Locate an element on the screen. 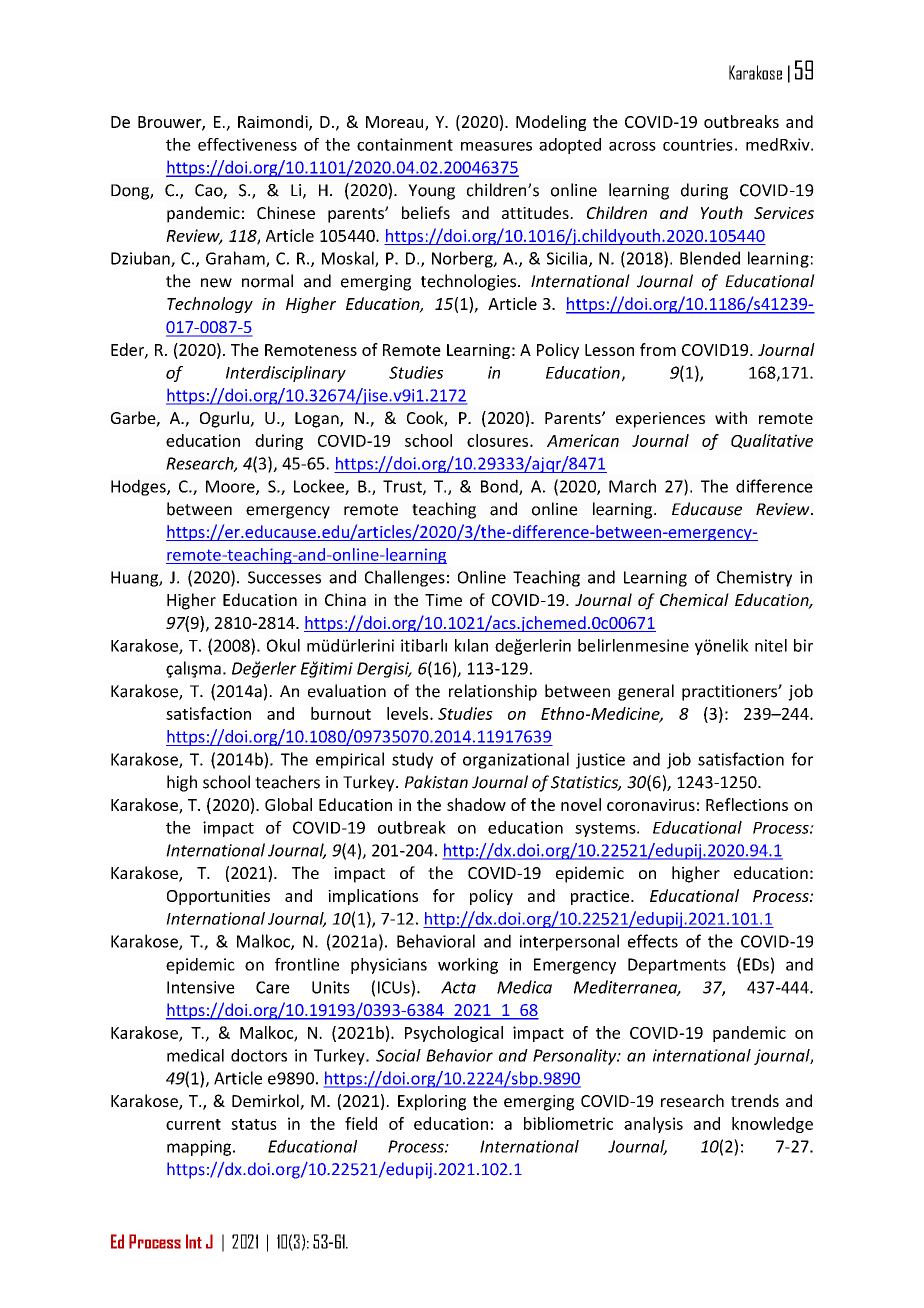 The width and height of the screenshot is (924, 1308). Reflections is located at coordinates (747, 804).
